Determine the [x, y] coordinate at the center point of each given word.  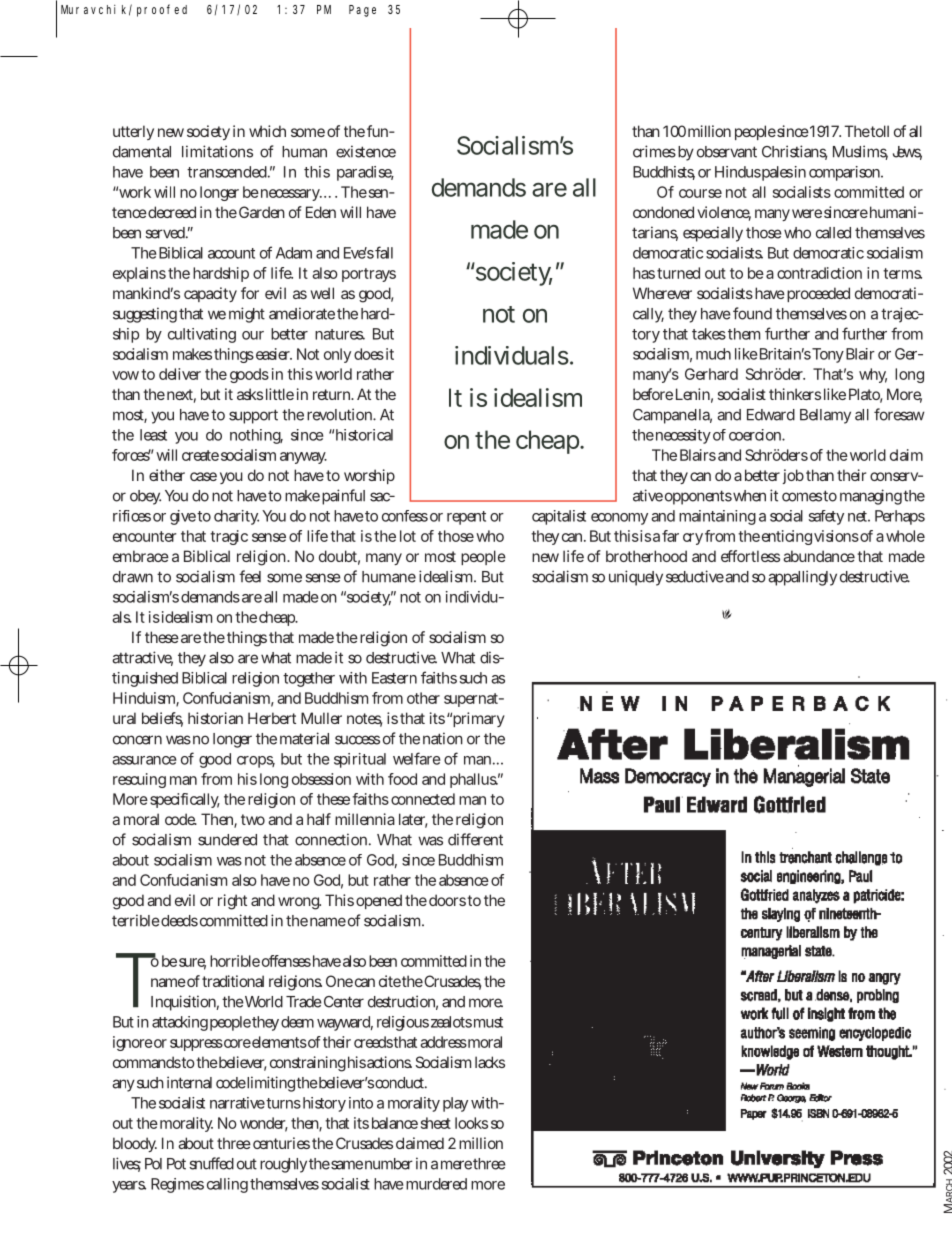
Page [362, 11]
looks [471, 1123]
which [267, 131]
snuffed [211, 1163]
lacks [490, 1062]
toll [879, 131]
